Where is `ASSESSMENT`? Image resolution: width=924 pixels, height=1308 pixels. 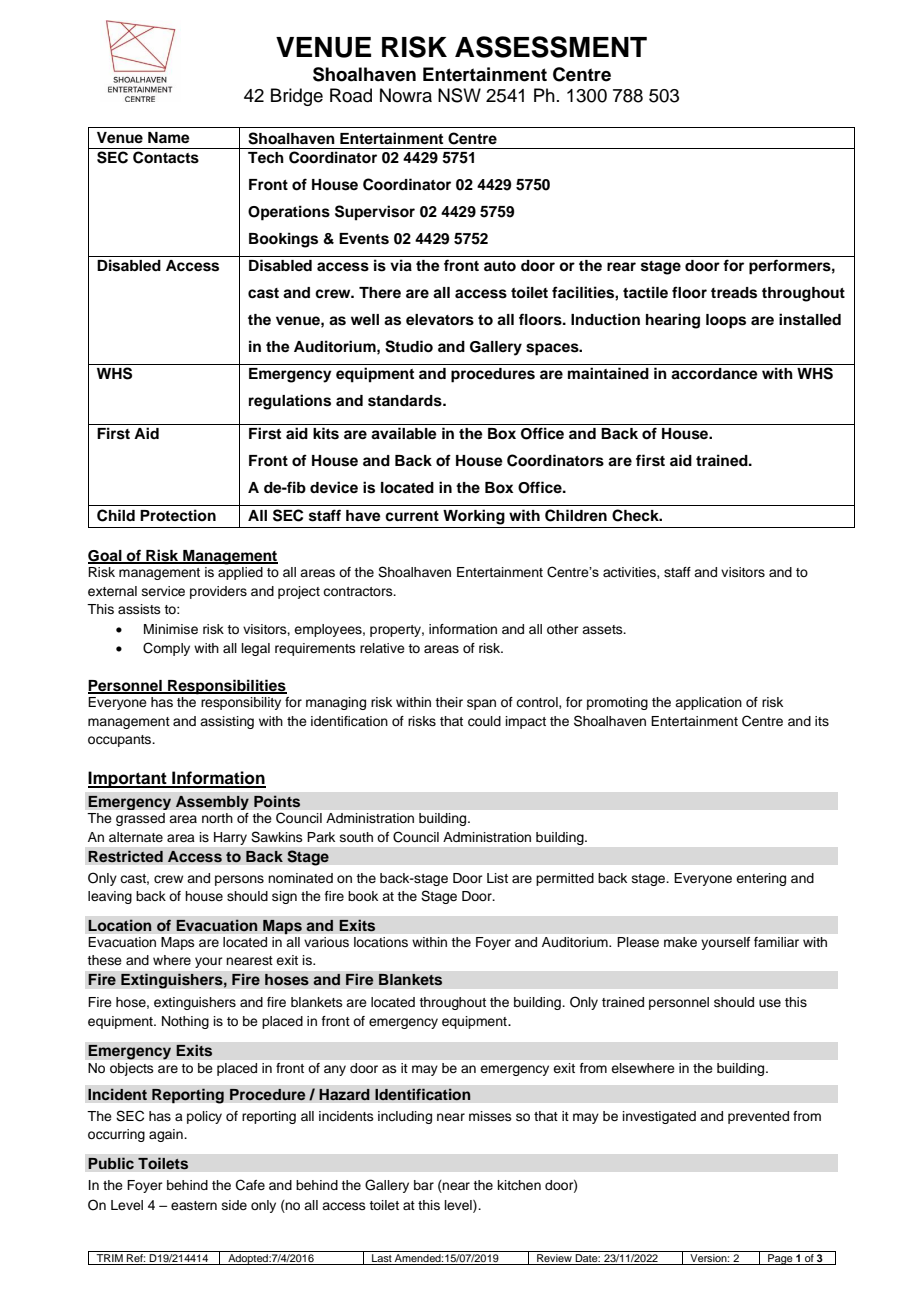
ASSESSMENT is located at coordinates (551, 47).
